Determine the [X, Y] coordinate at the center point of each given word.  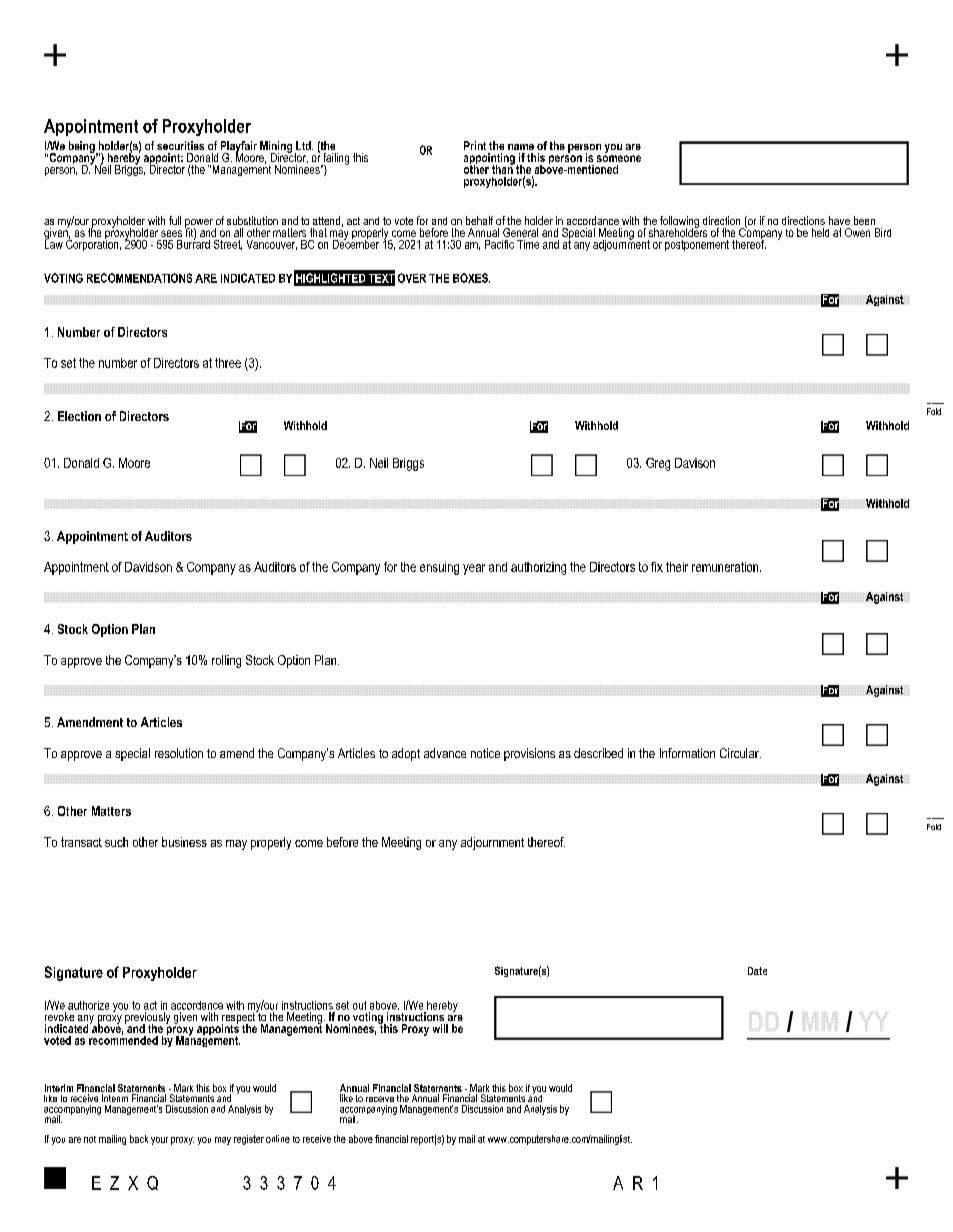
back [139, 1139]
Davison [695, 463]
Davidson [148, 567]
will [440, 1028]
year [474, 569]
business [184, 842]
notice [485, 753]
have [839, 220]
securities [180, 145]
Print [475, 145]
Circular [740, 753]
